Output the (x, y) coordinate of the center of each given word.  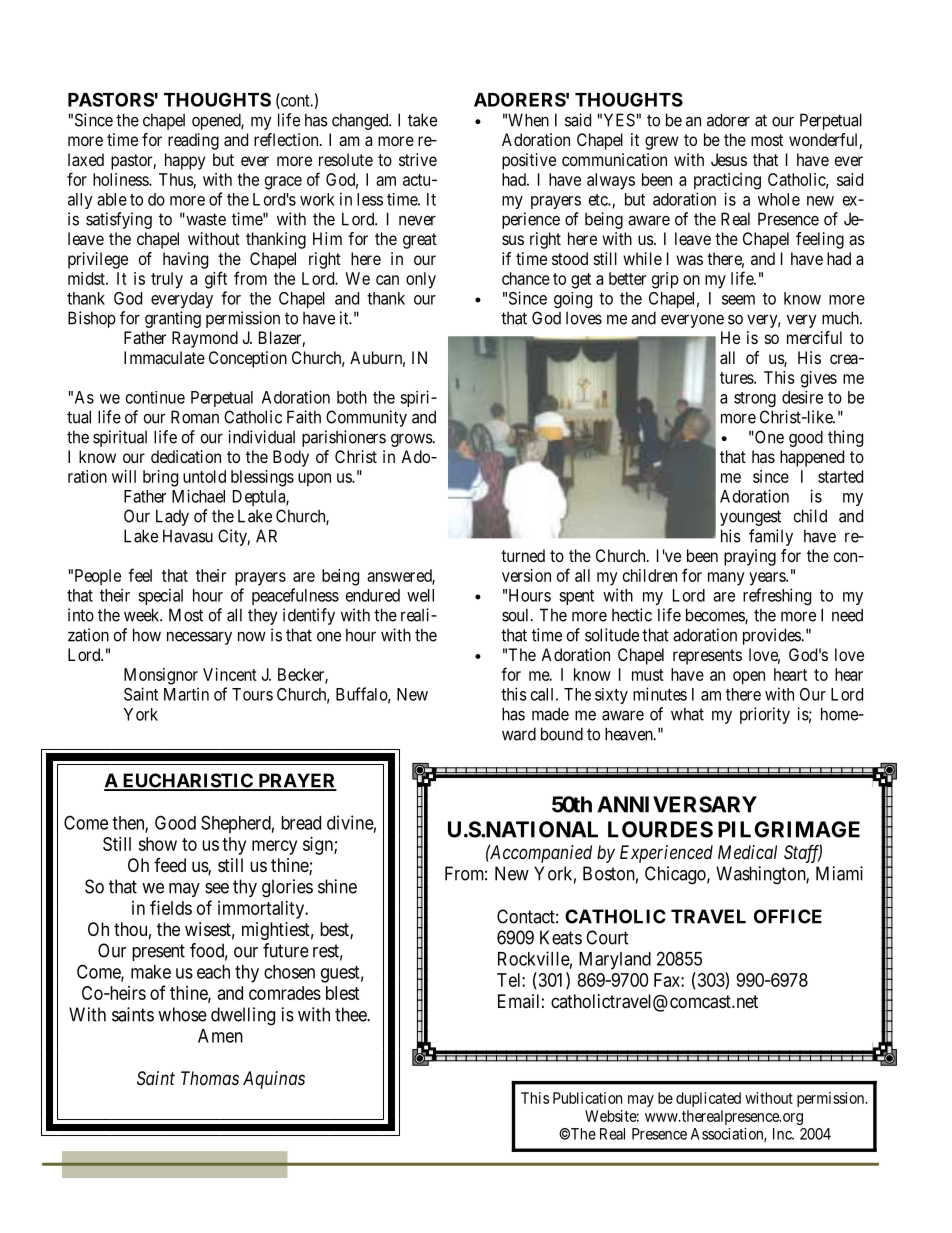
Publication (587, 1098)
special (160, 596)
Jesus (729, 159)
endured (373, 595)
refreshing (777, 596)
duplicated (708, 1099)
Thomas (210, 1078)
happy (185, 161)
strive (418, 159)
